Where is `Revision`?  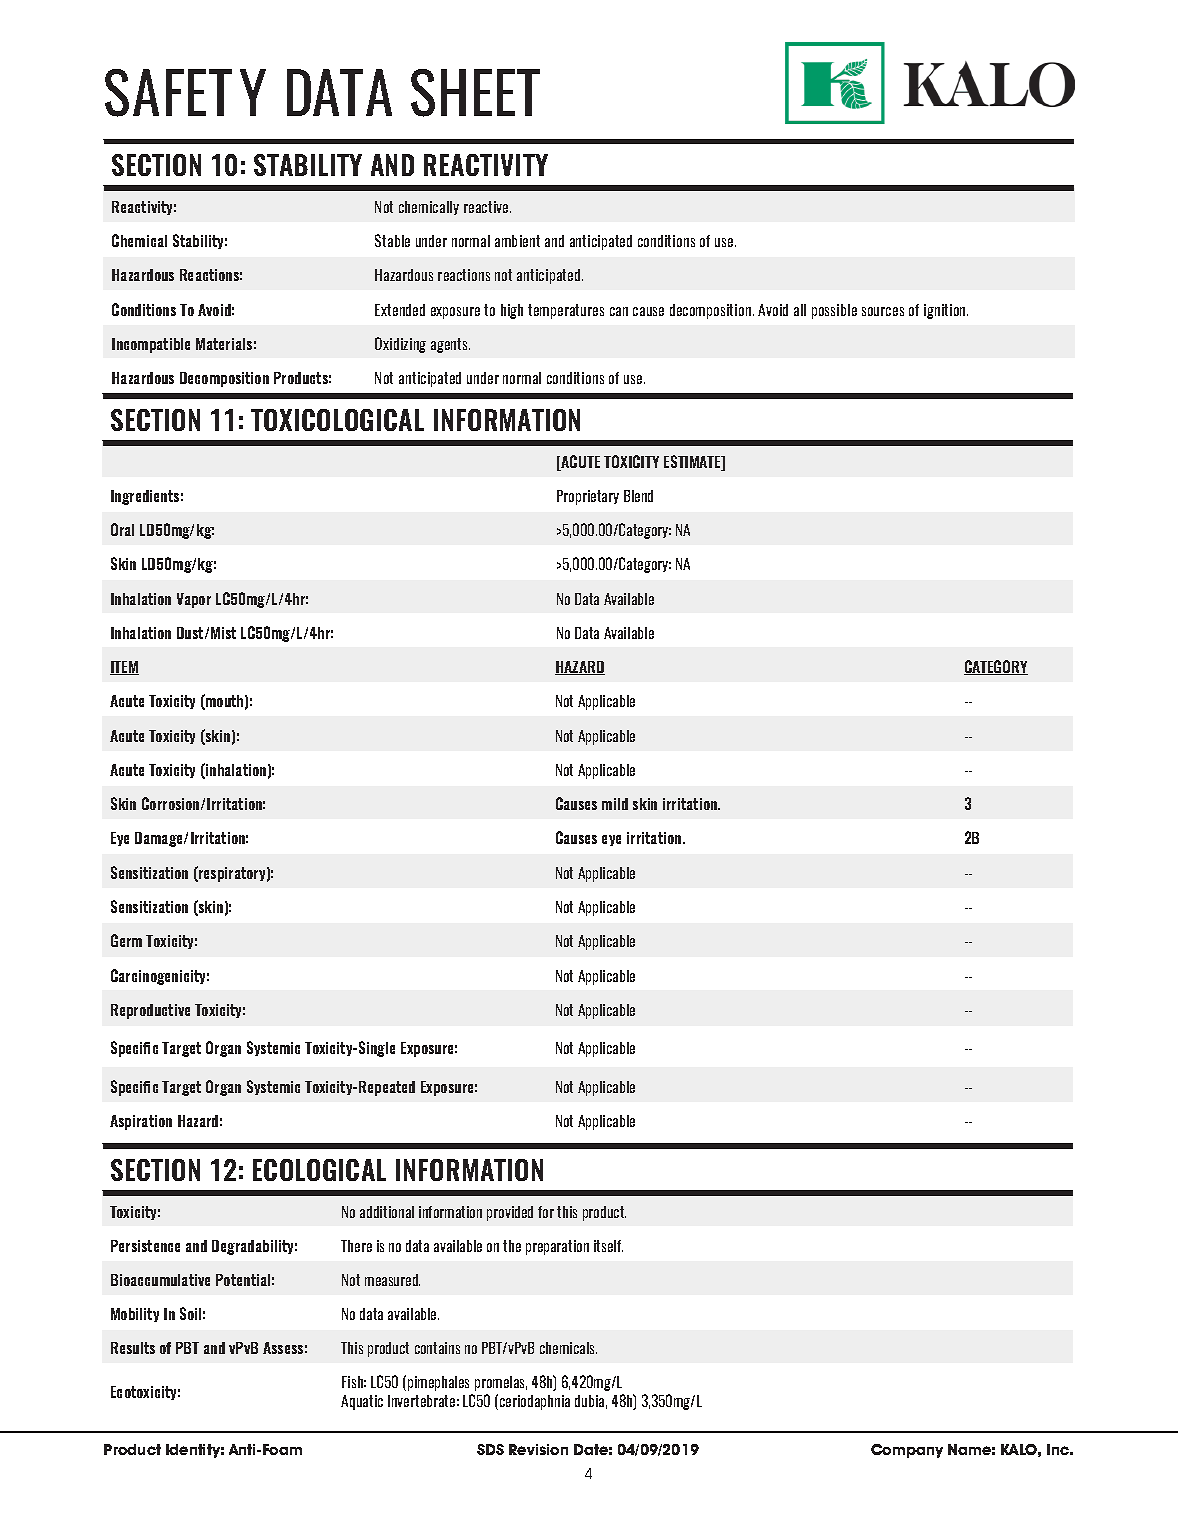
Revision is located at coordinates (538, 1449).
